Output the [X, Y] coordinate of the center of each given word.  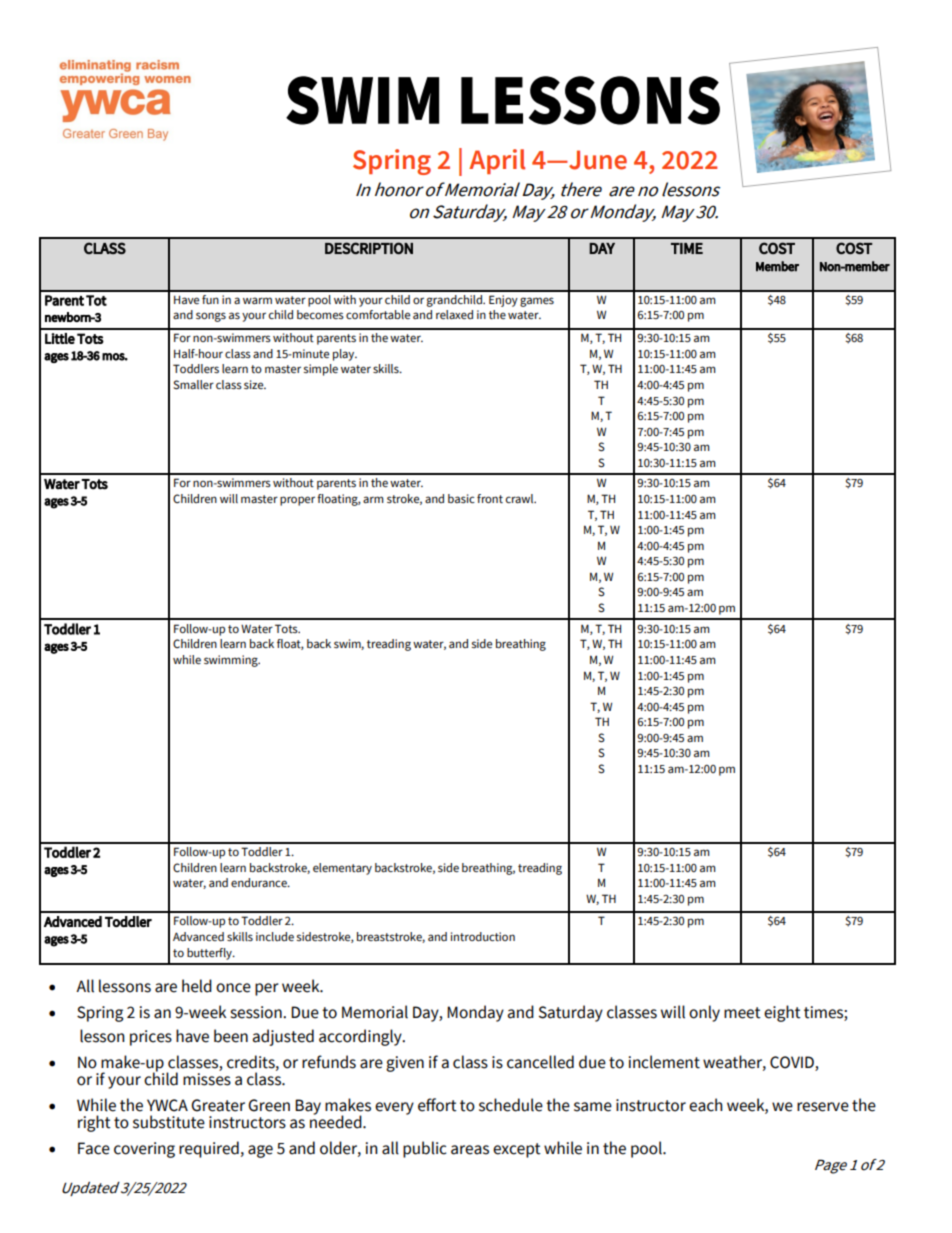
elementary [342, 869]
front [490, 498]
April [497, 161]
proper [297, 501]
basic [461, 498]
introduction [483, 936]
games [537, 302]
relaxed [454, 314]
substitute [169, 1122]
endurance [260, 882]
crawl [521, 498]
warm [257, 300]
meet [742, 1013]
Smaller [193, 385]
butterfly [210, 954]
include [275, 936]
